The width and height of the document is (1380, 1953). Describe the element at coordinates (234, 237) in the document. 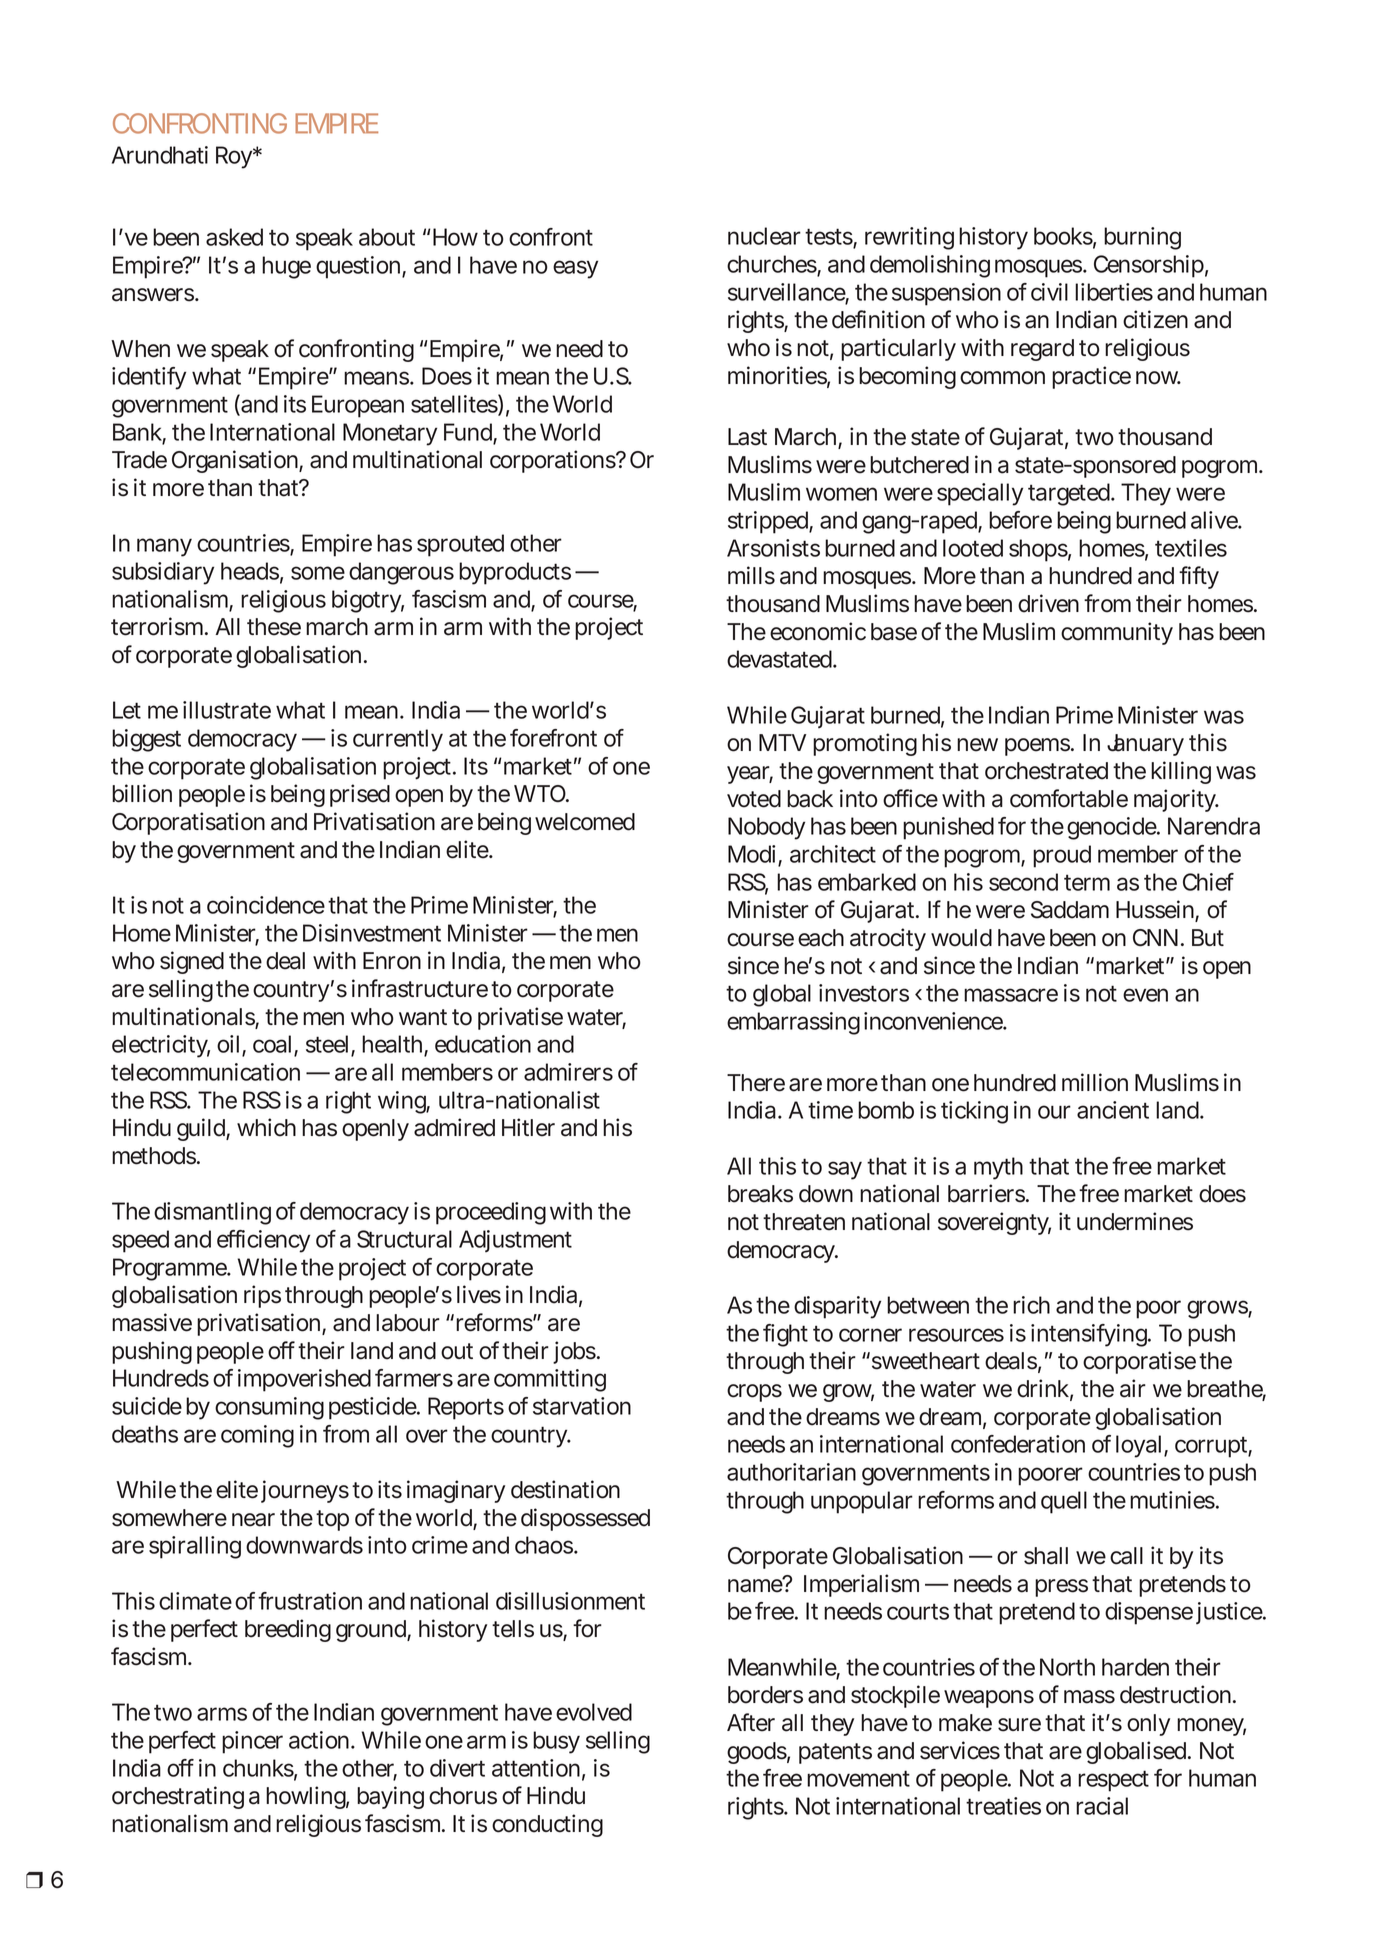

I see `asked` at that location.
